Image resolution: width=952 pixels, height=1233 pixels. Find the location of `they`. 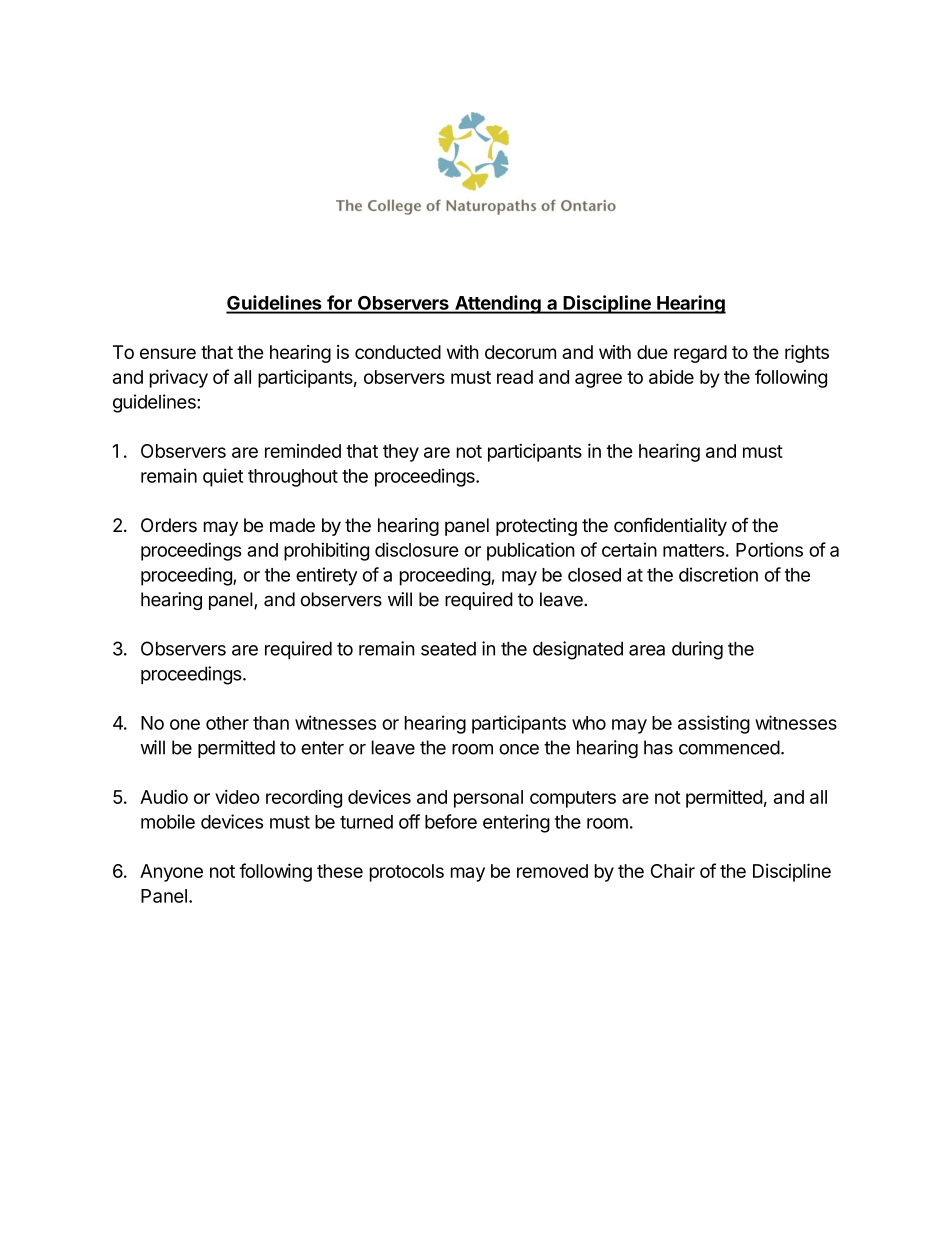

they is located at coordinates (401, 453).
